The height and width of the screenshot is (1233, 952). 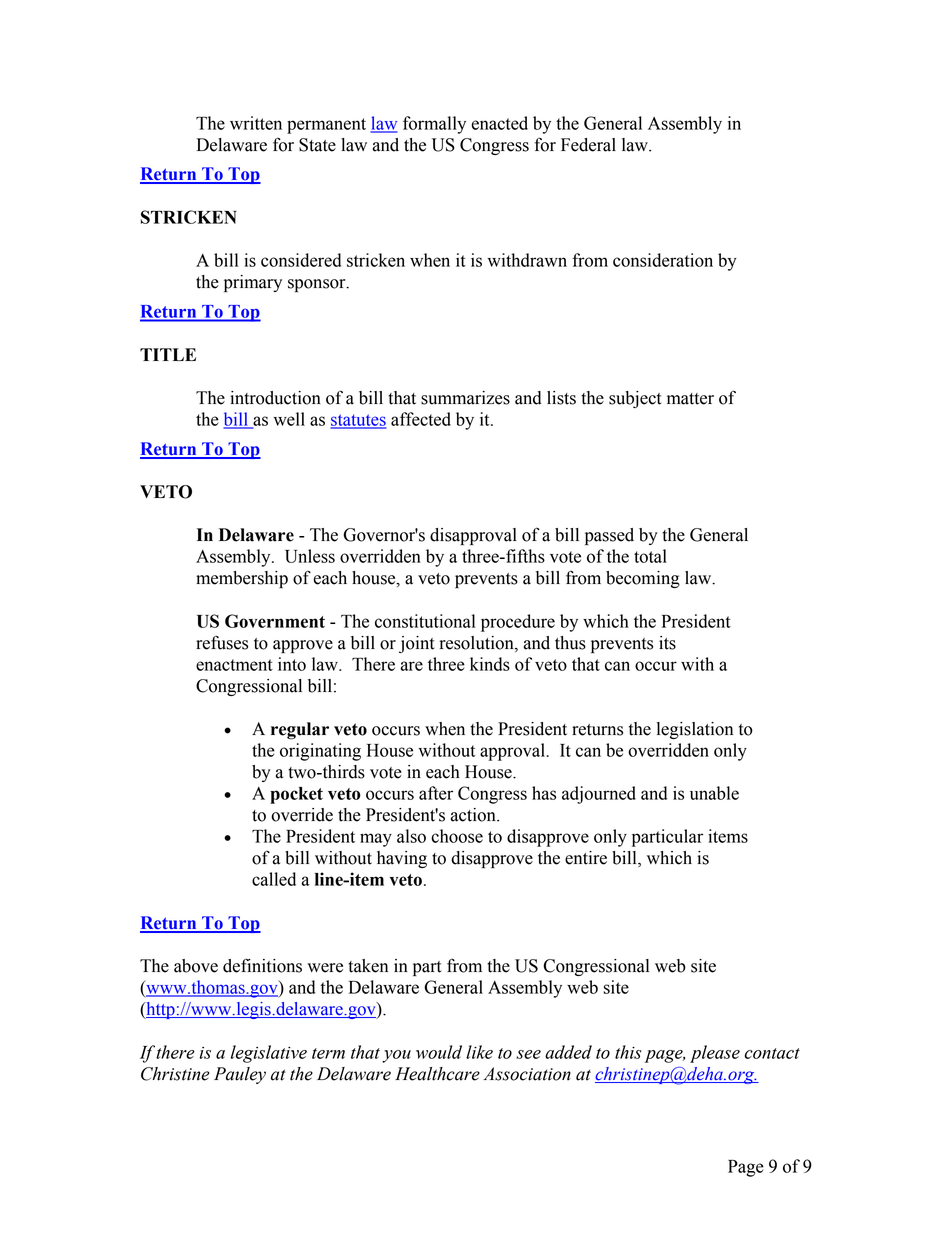 What do you see at coordinates (465, 398) in the screenshot?
I see `summarizes` at bounding box center [465, 398].
